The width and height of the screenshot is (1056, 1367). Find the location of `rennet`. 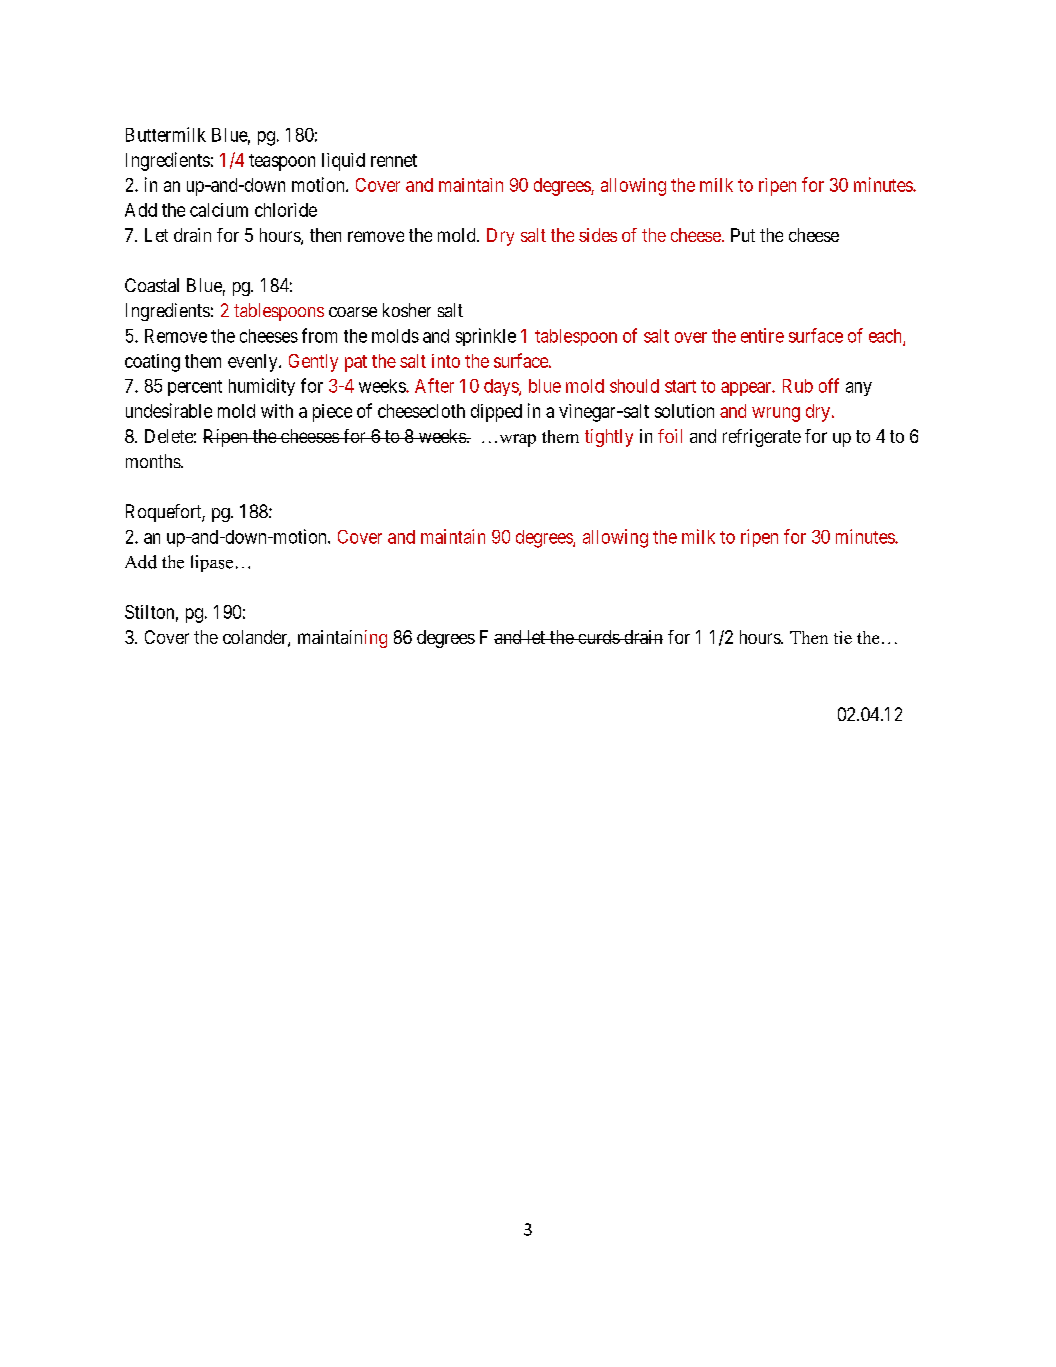

rennet is located at coordinates (394, 160).
